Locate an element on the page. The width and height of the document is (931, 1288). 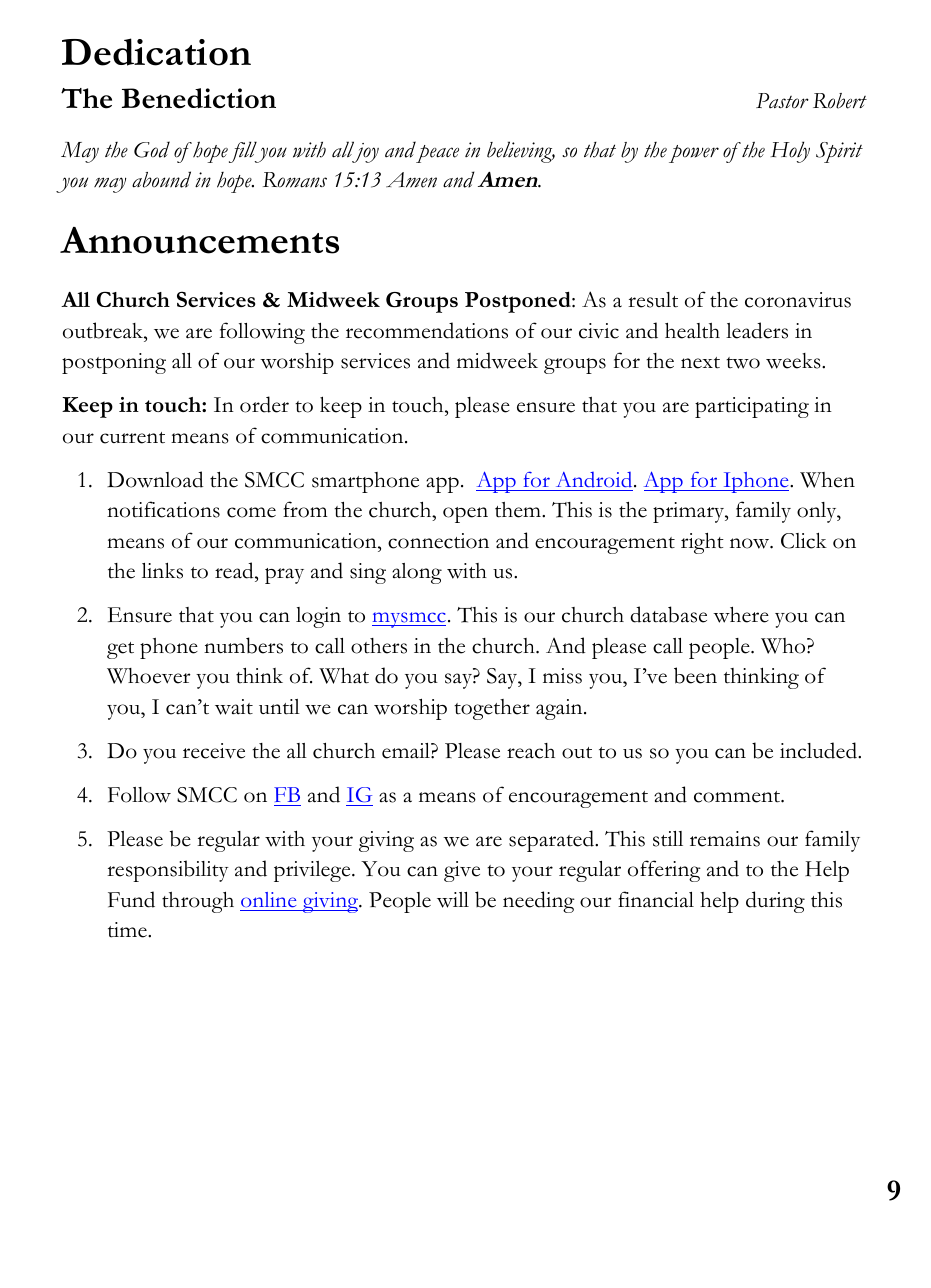
notifications is located at coordinates (163, 509).
